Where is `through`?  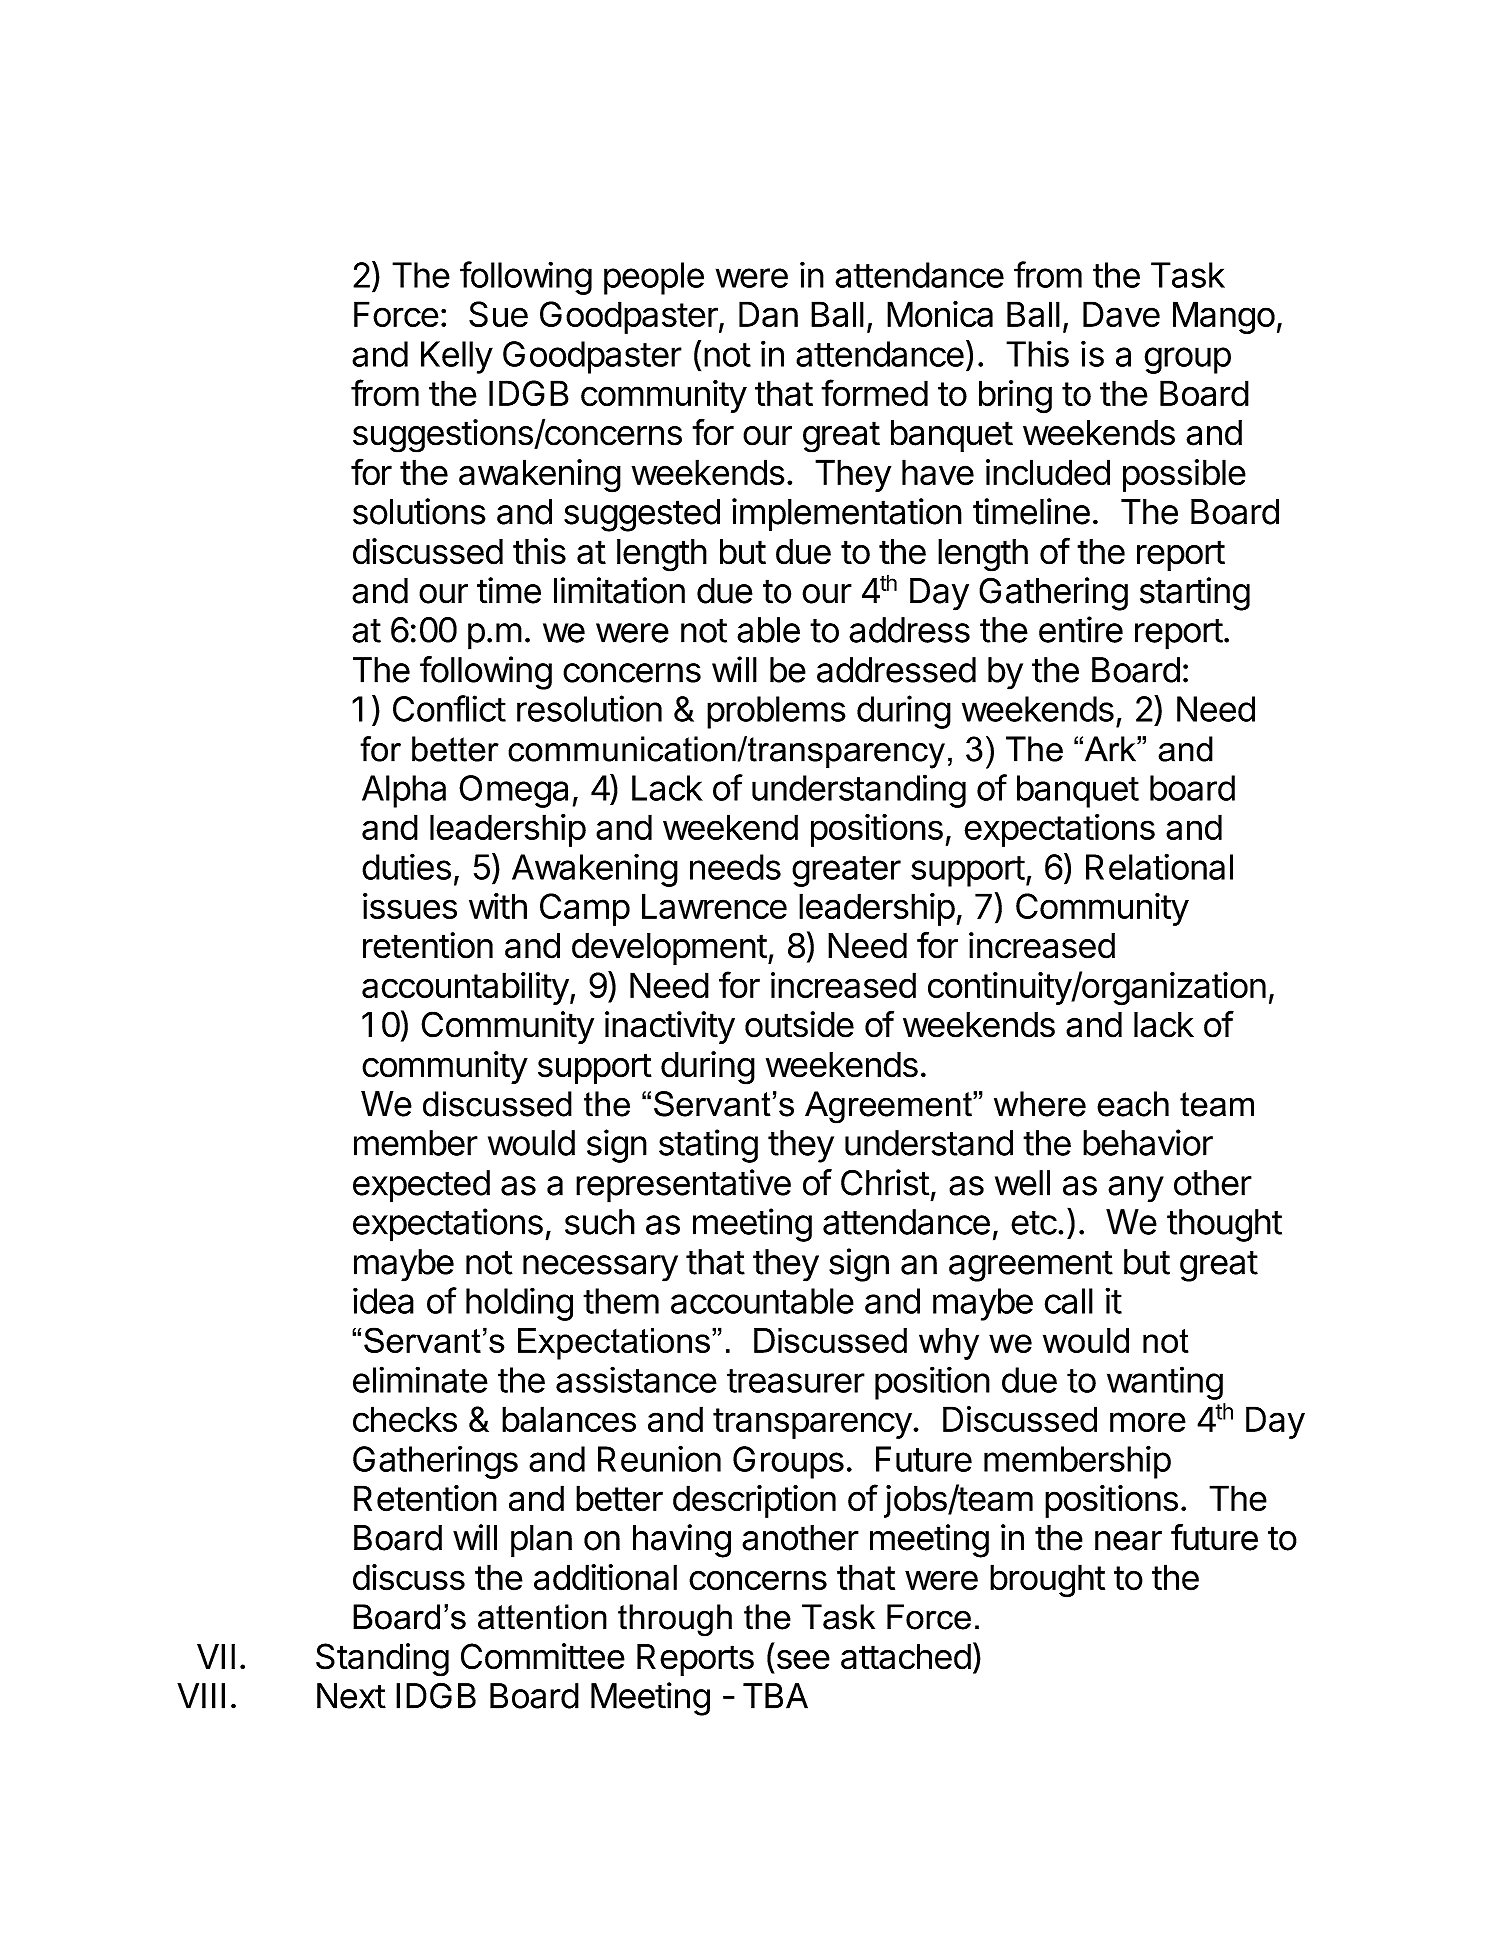 through is located at coordinates (675, 1620).
